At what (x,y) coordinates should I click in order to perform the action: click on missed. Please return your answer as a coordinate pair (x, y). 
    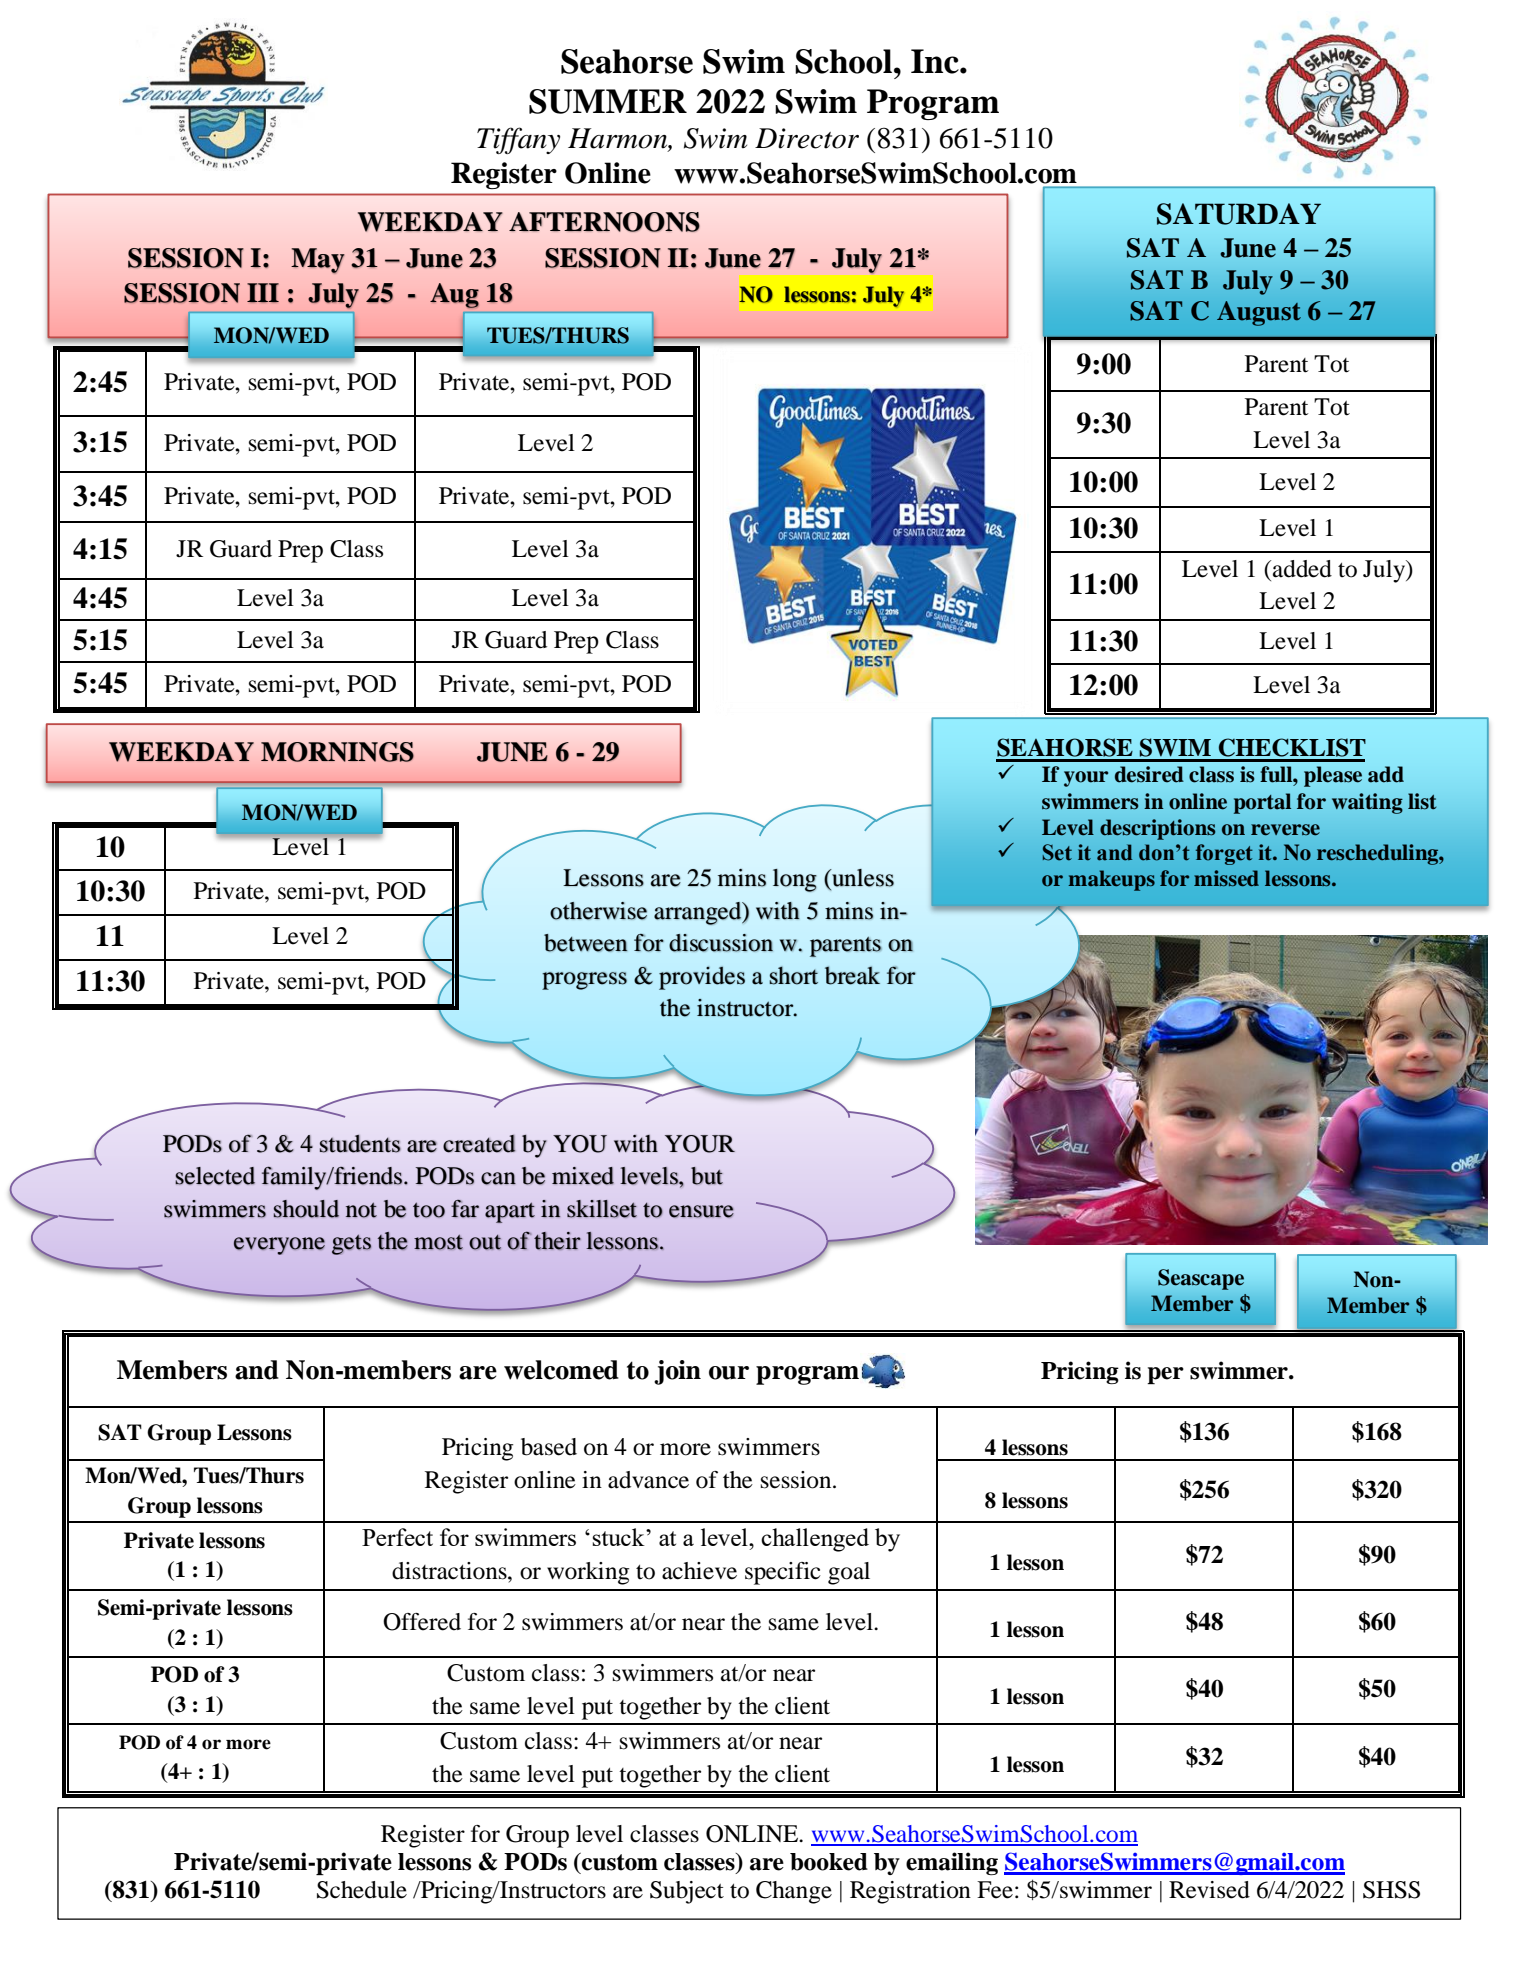
    Looking at the image, I should click on (1226, 878).
